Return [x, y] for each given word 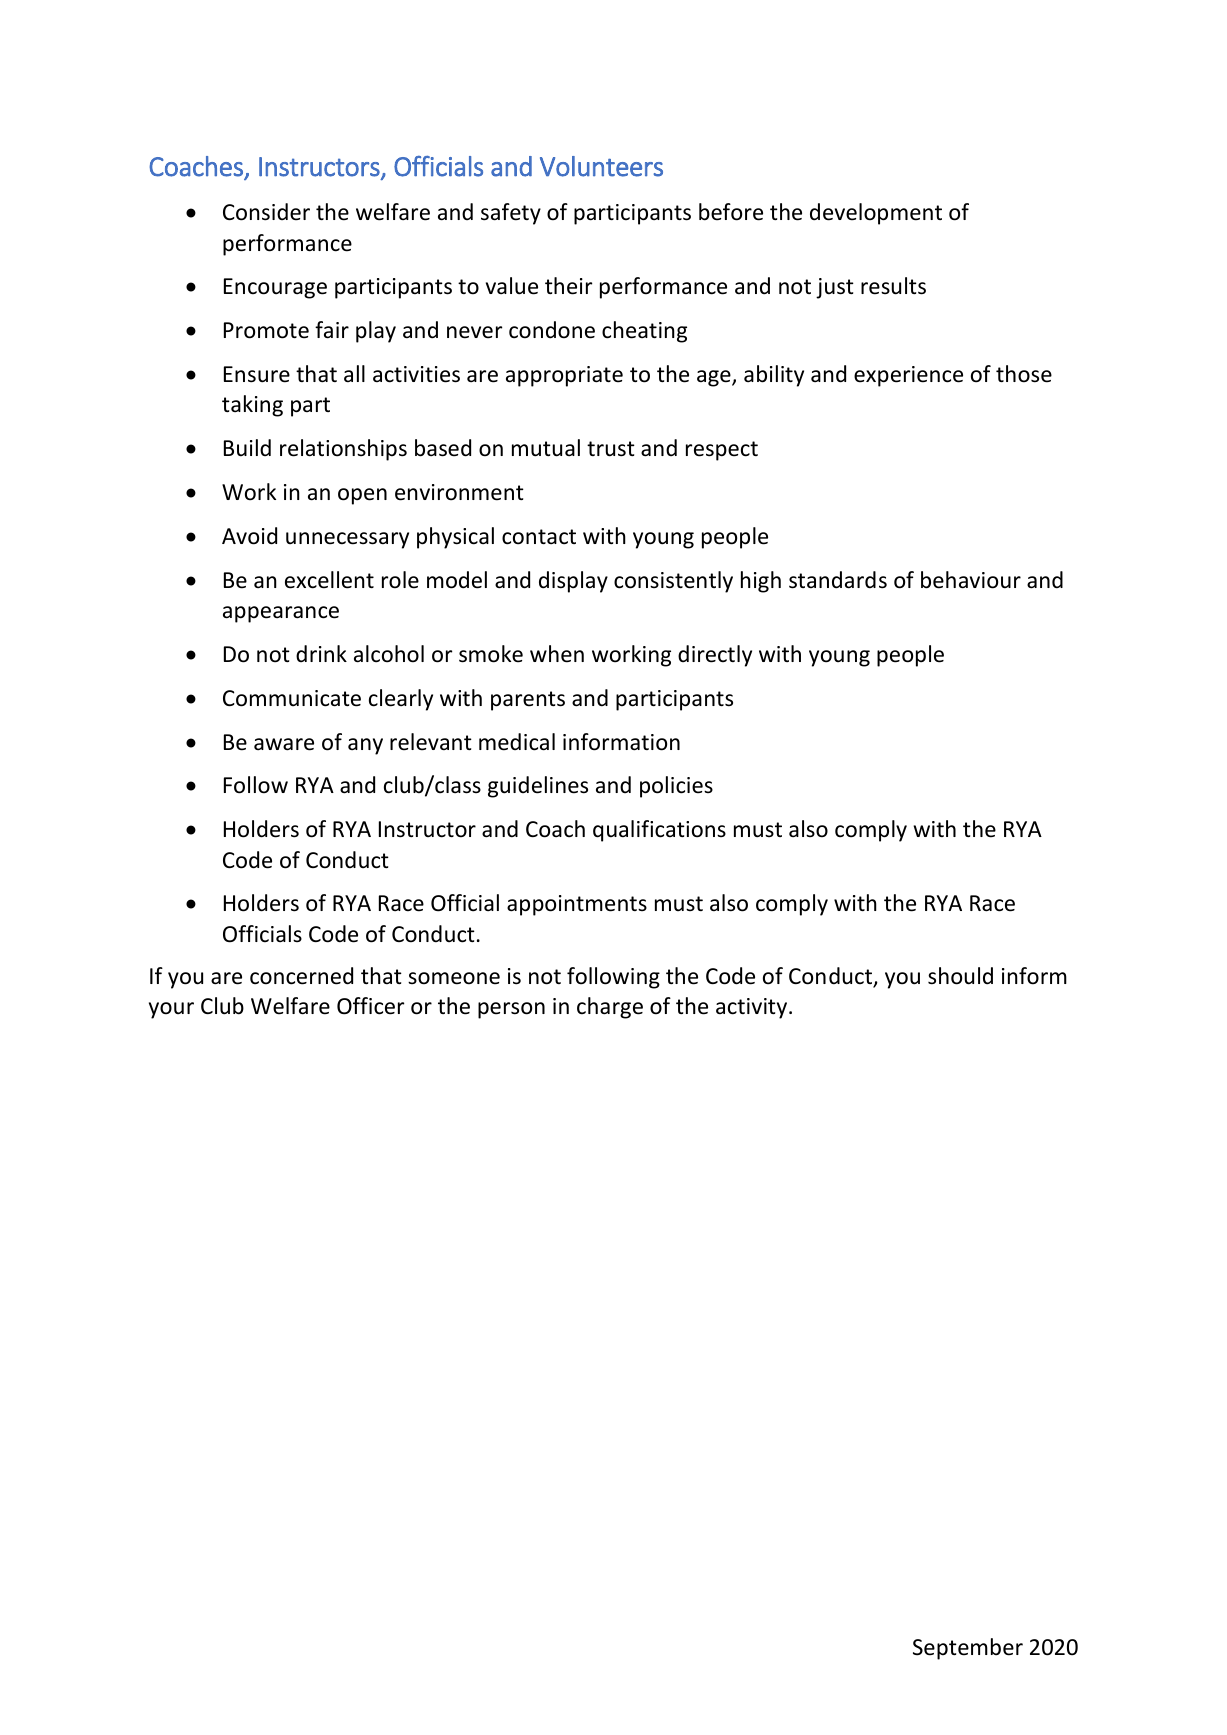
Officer [370, 1006]
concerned [301, 976]
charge [610, 1008]
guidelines [538, 787]
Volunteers [601, 166]
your [171, 1010]
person [511, 1010]
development [876, 214]
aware [284, 744]
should [960, 976]
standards [838, 580]
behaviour [971, 580]
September [968, 1649]
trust [611, 449]
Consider [266, 212]
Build [247, 448]
